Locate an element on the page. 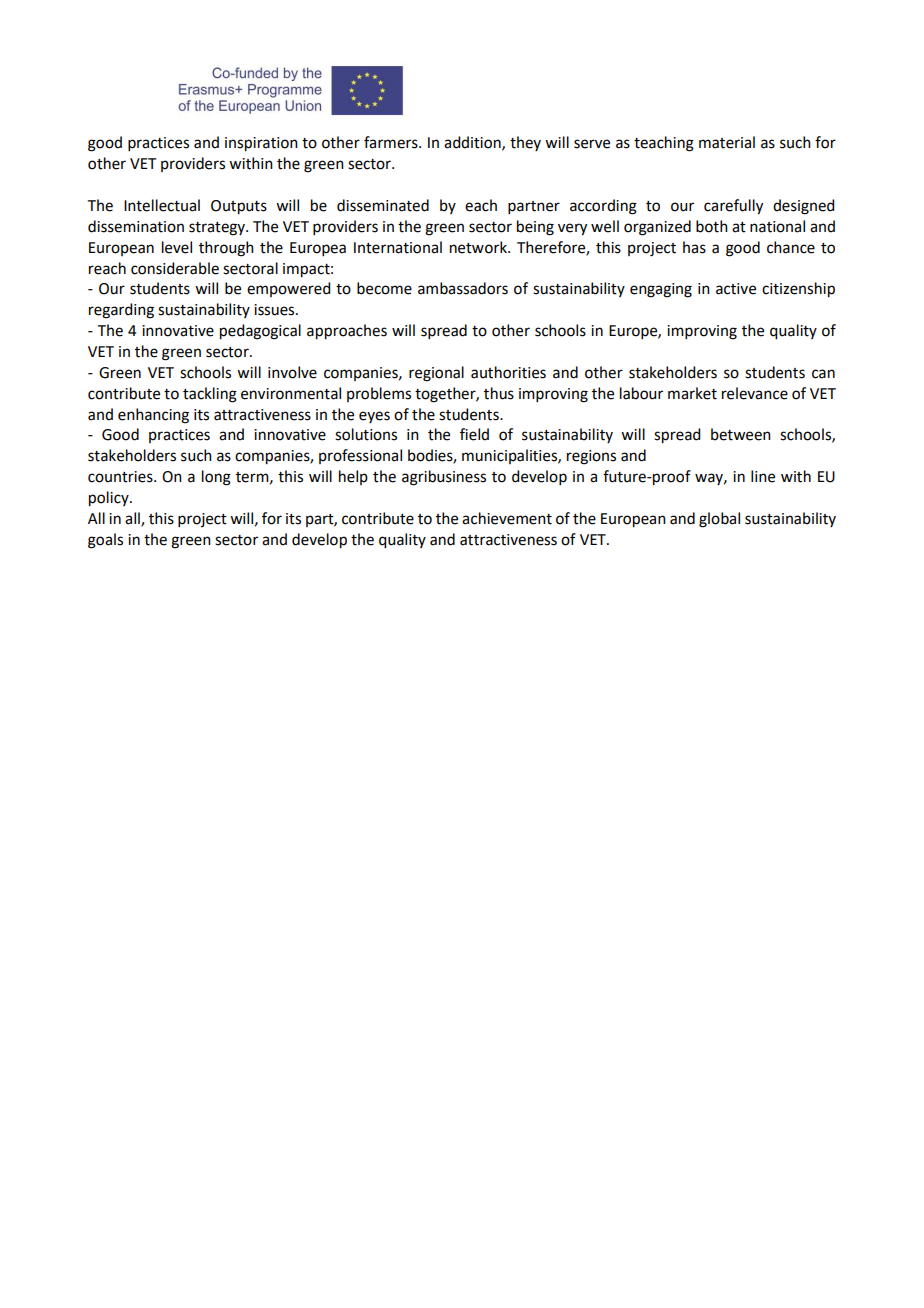 The image size is (924, 1308). can is located at coordinates (823, 374).
